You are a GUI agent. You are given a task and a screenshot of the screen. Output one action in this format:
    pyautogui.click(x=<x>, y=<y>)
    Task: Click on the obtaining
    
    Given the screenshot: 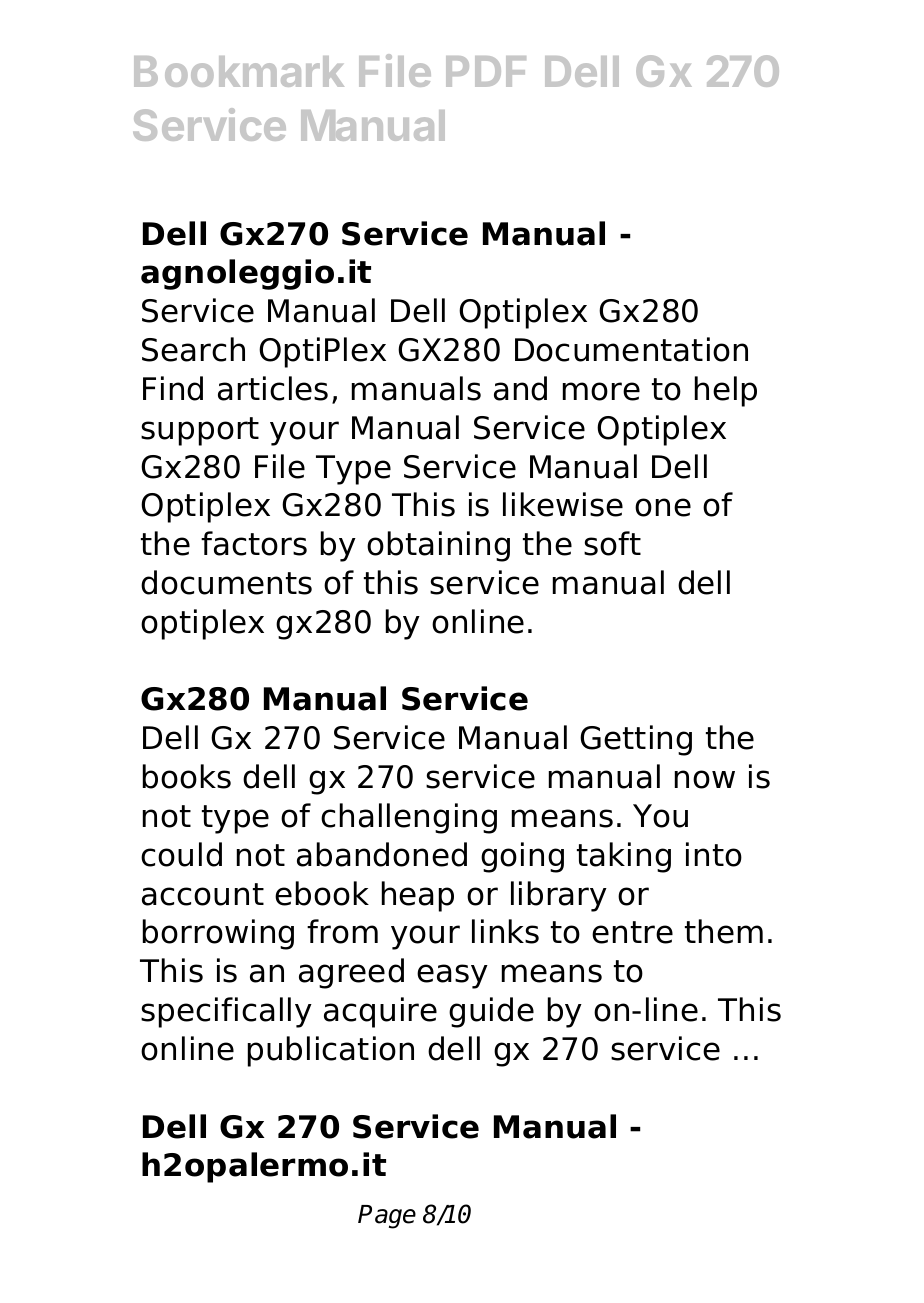 What is the action you would take?
    pyautogui.click(x=438, y=546)
